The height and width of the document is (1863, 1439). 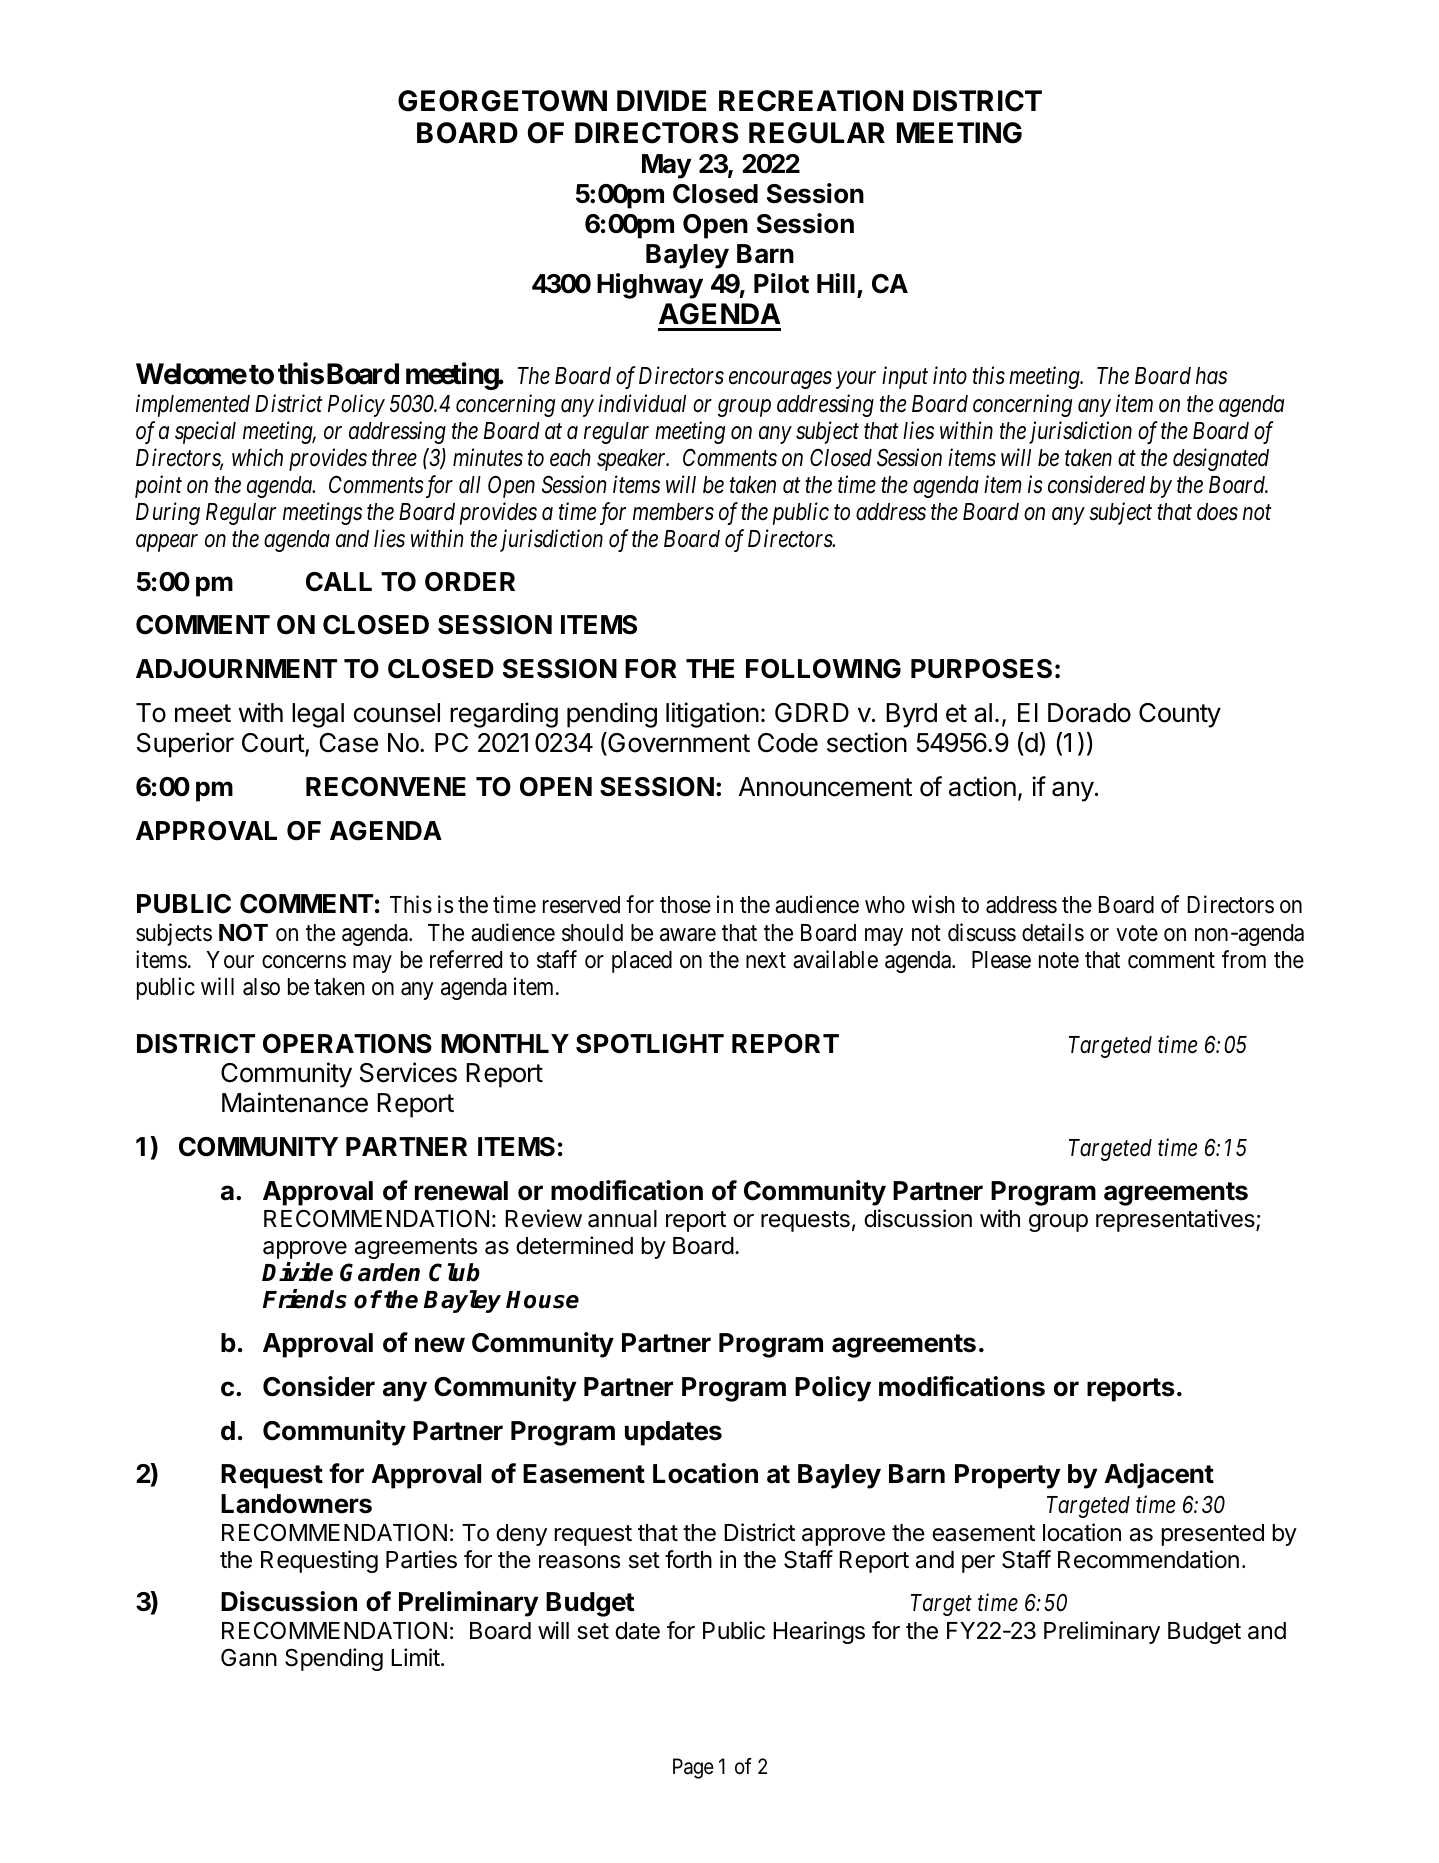 I want to click on Landowners, so click(x=296, y=1504).
